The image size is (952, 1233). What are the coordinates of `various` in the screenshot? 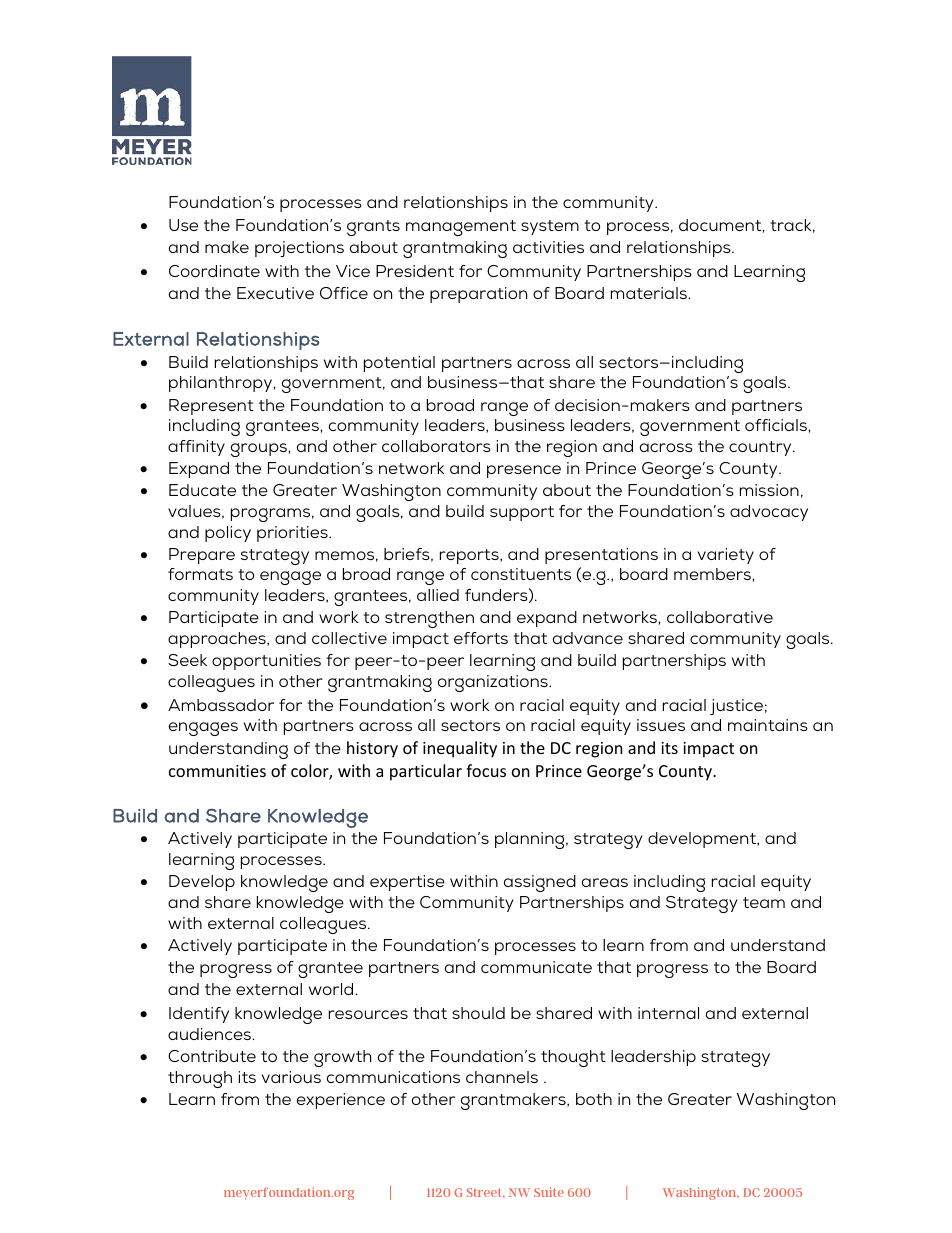 It's located at (291, 1077).
